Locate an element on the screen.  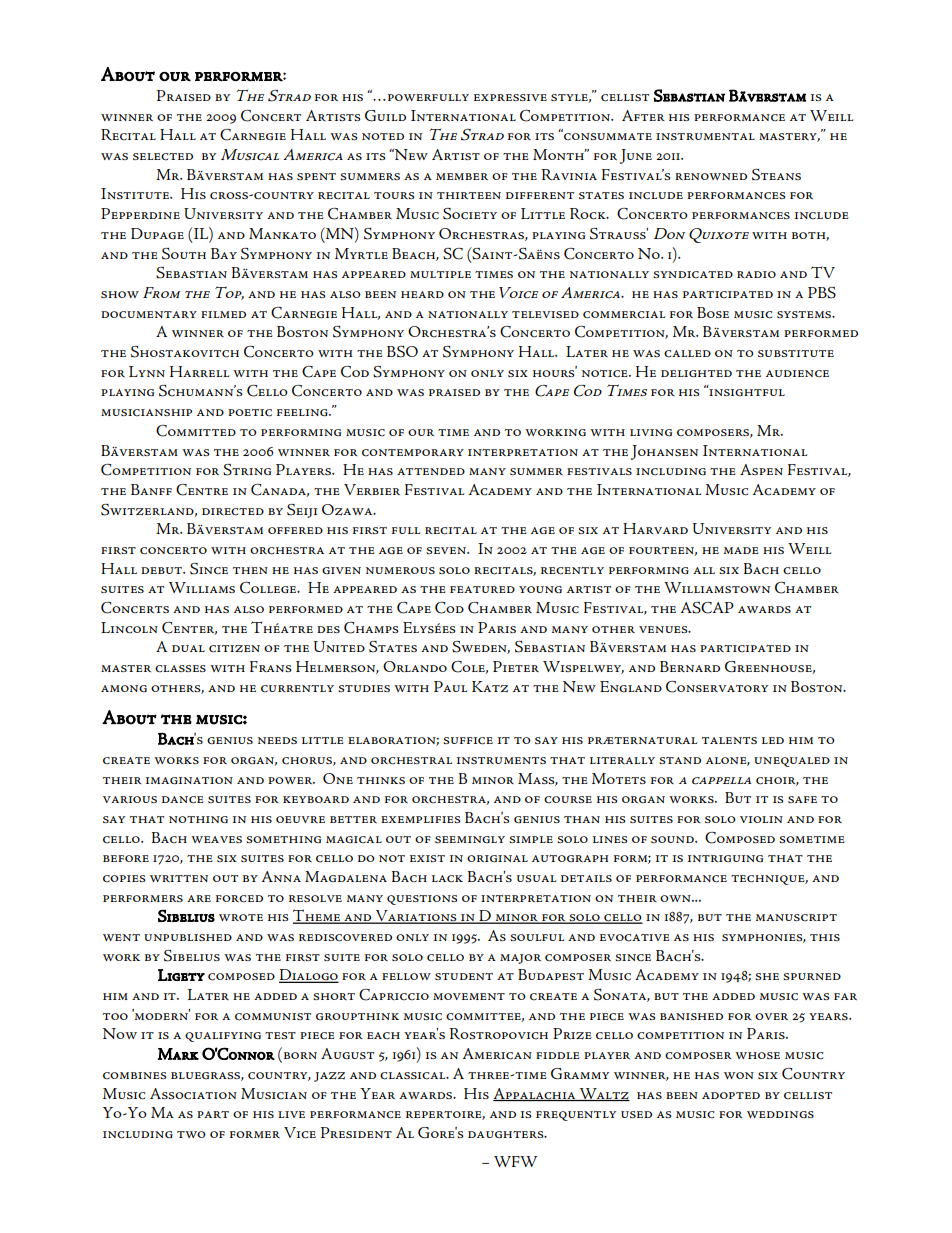
lack is located at coordinates (447, 879).
